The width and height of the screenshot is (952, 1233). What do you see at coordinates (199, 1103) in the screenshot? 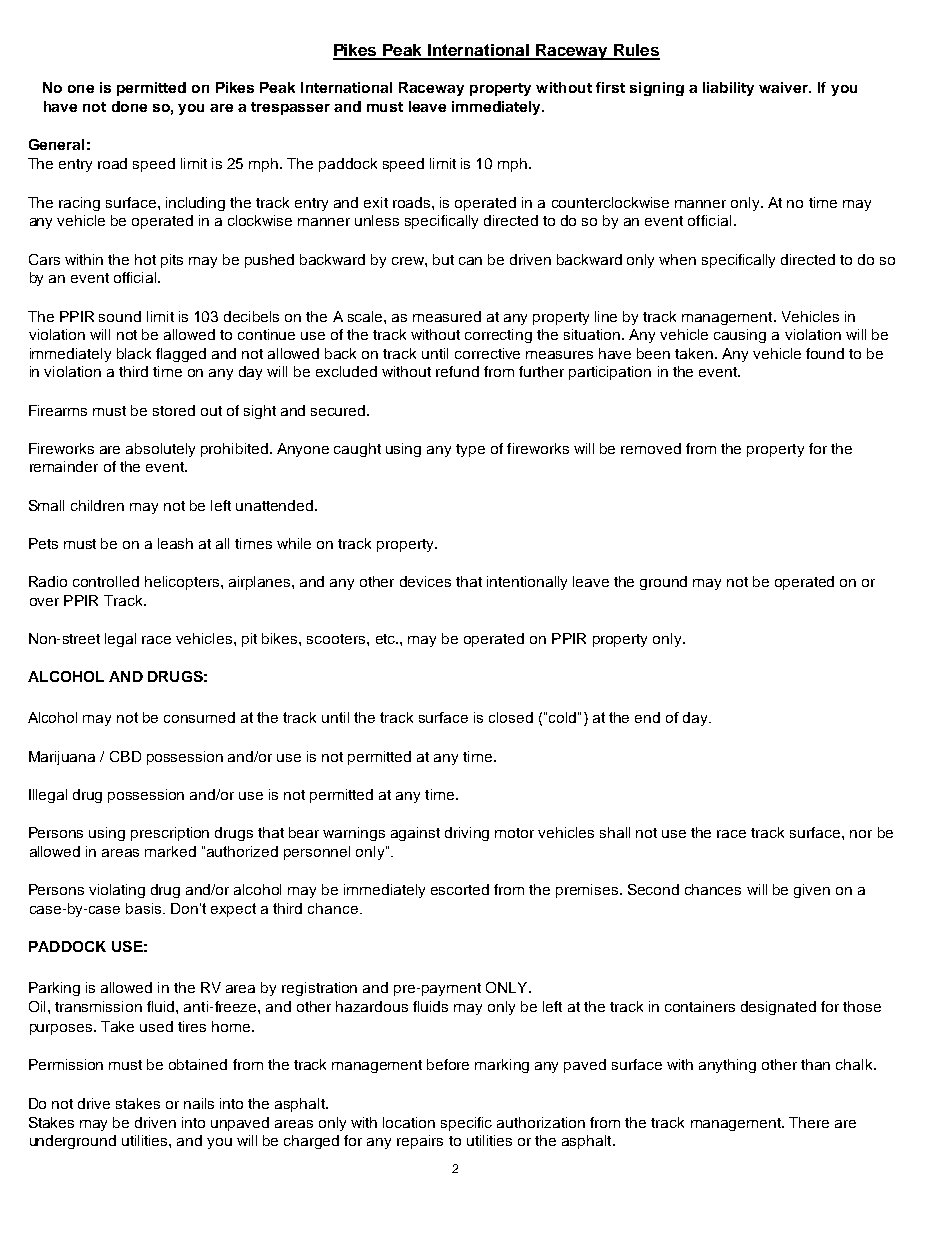
I see `nails` at bounding box center [199, 1103].
